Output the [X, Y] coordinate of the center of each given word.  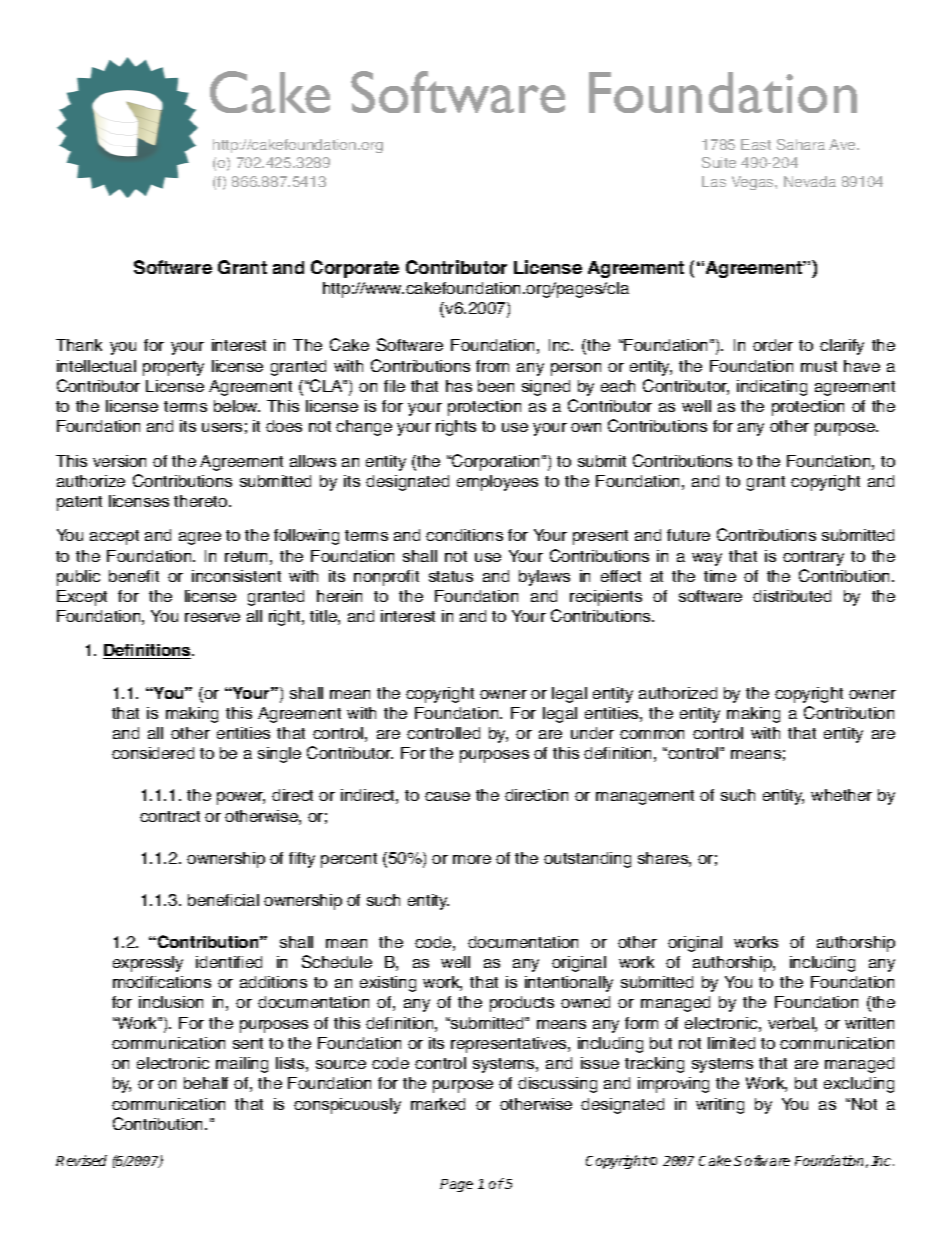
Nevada [810, 181]
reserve [212, 617]
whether [841, 795]
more [472, 859]
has [459, 386]
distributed [792, 596]
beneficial [223, 900]
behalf [206, 1083]
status [451, 576]
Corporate [355, 269]
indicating [772, 388]
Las [714, 181]
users [222, 427]
